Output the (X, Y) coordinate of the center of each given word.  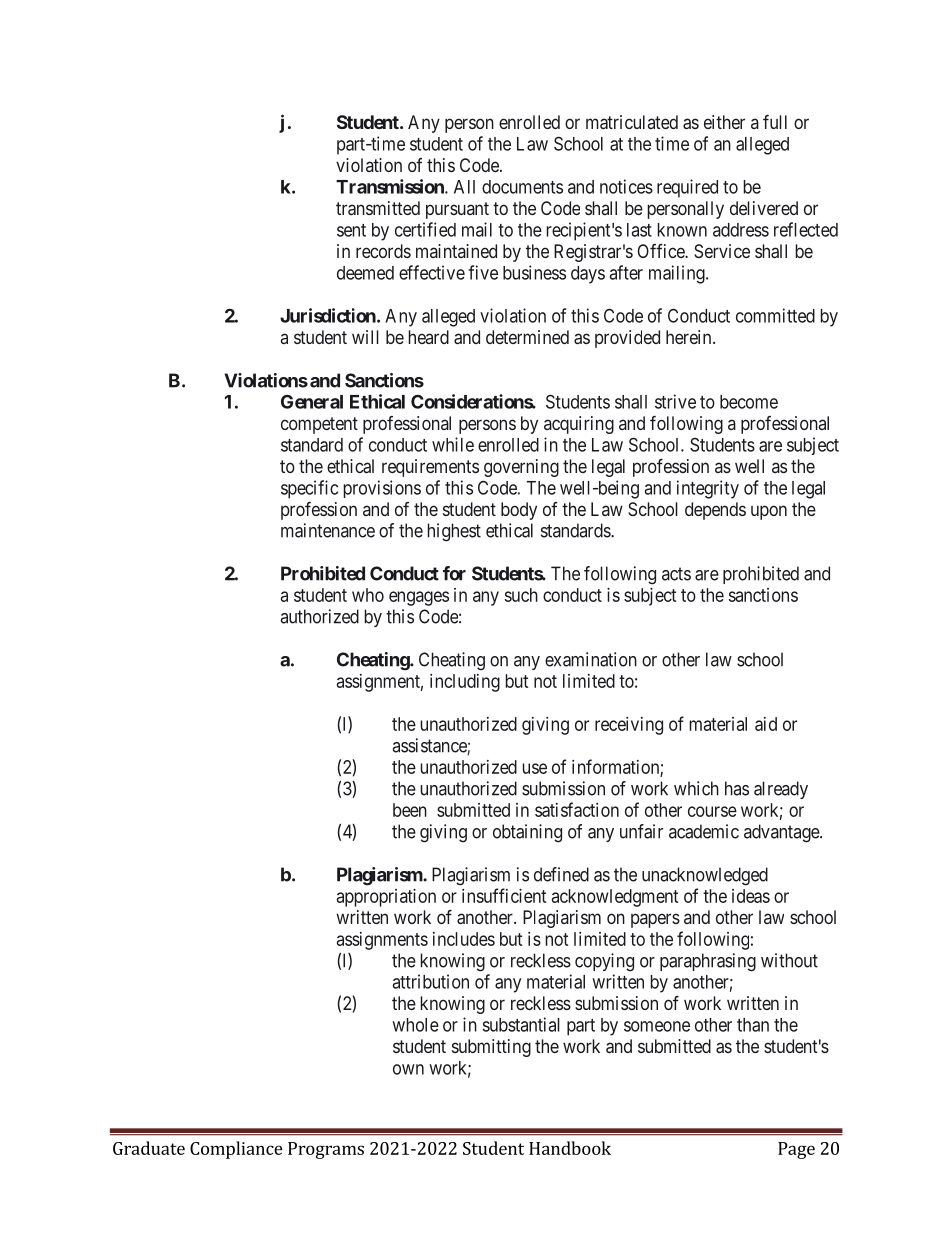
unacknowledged (705, 876)
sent (351, 230)
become (749, 402)
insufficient (504, 895)
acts (676, 574)
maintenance (328, 530)
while (453, 444)
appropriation (386, 898)
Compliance (236, 1150)
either (724, 122)
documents (522, 187)
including (465, 683)
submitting (491, 1048)
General (312, 401)
